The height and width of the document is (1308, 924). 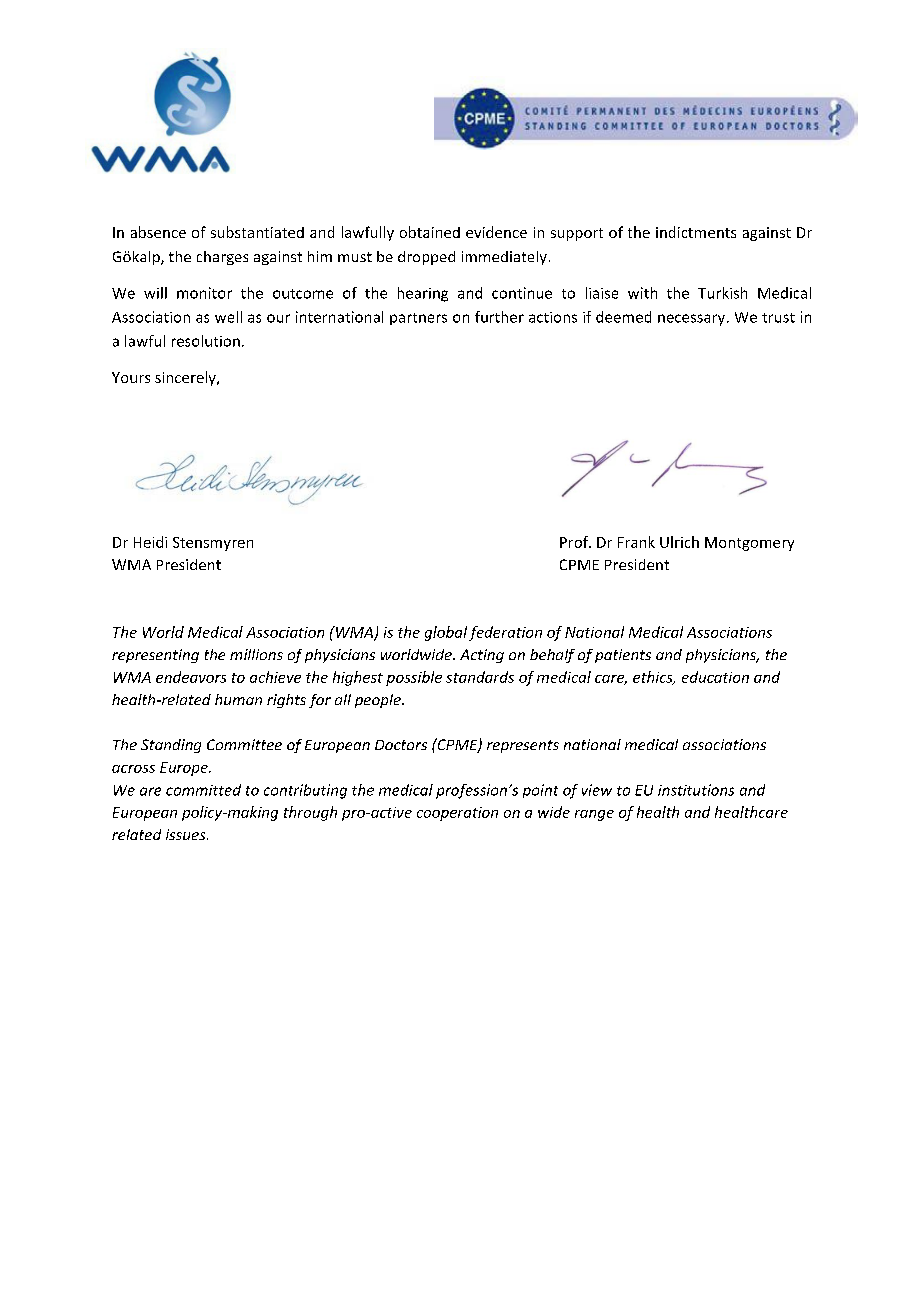 I want to click on Yours, so click(x=131, y=377).
